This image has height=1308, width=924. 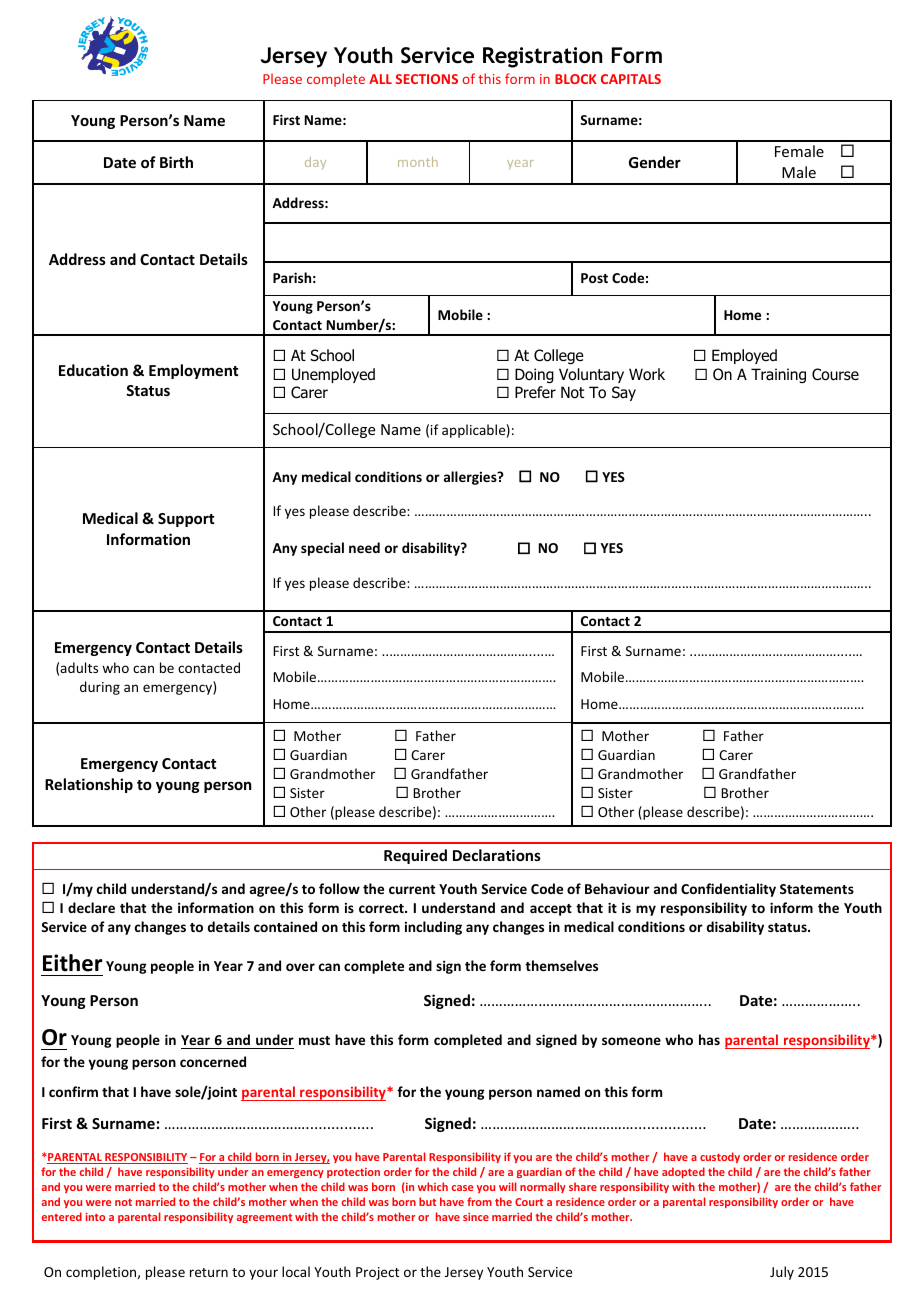 I want to click on Birth, so click(x=176, y=162).
